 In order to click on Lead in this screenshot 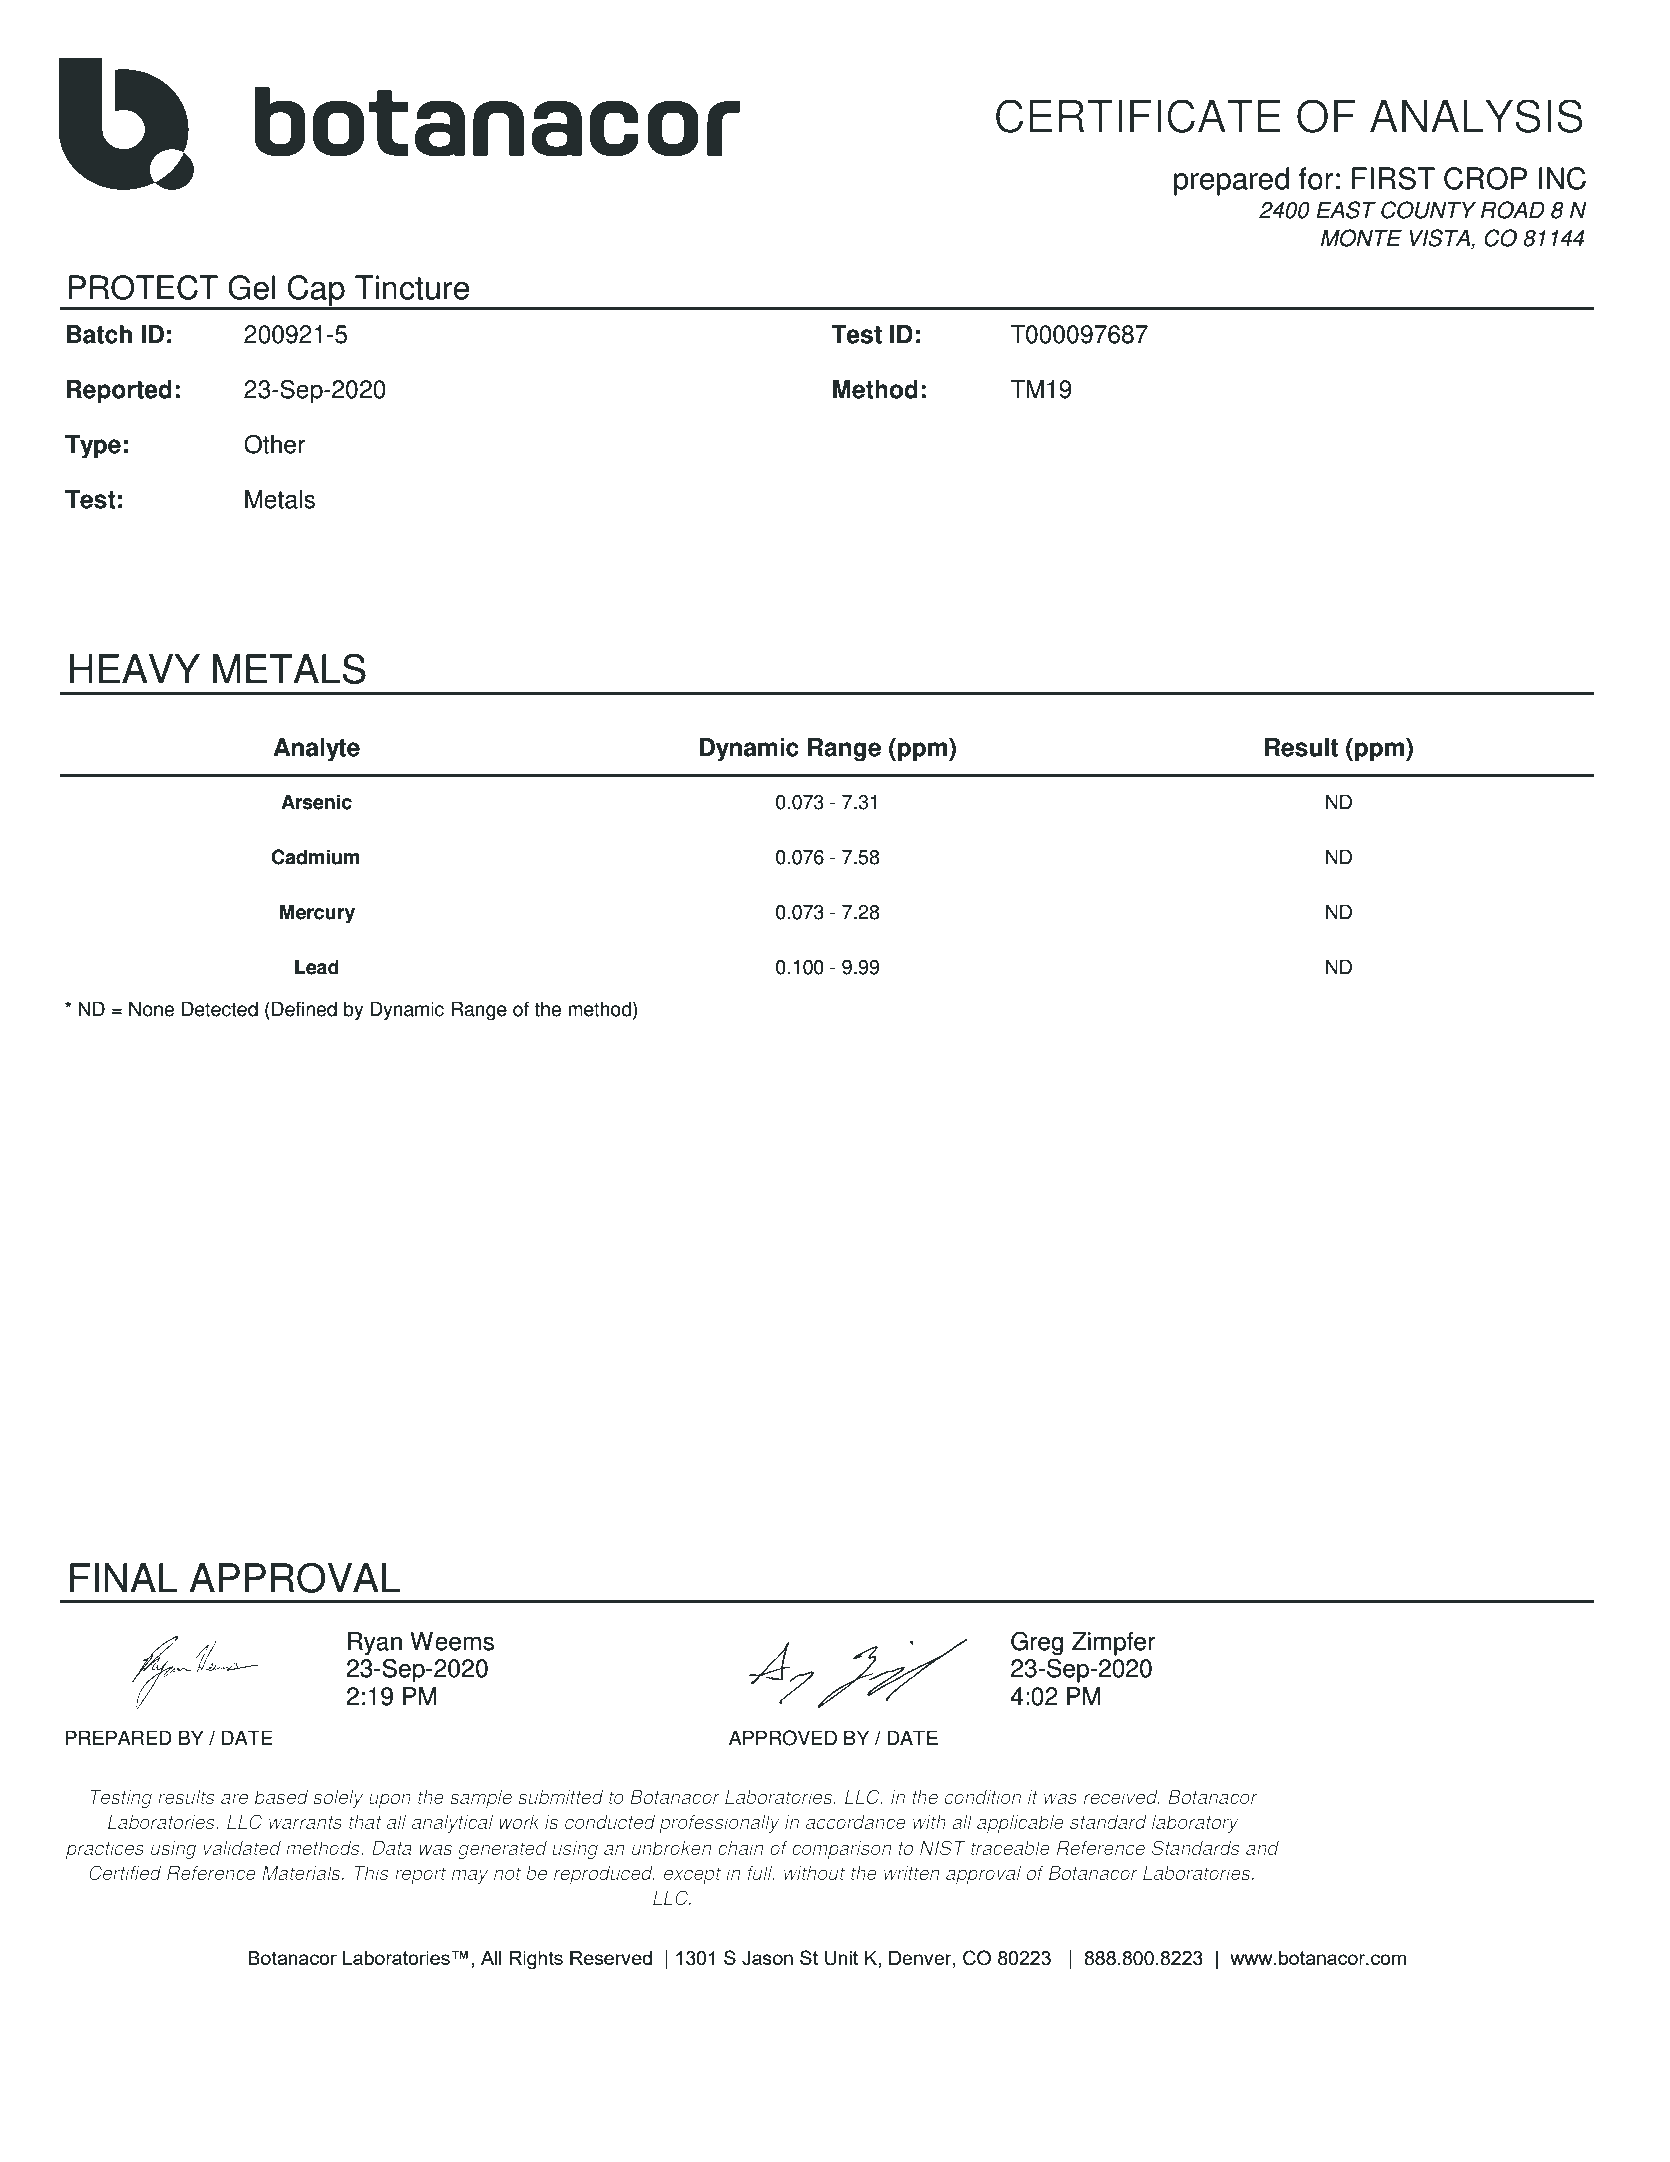, I will do `click(317, 967)`.
